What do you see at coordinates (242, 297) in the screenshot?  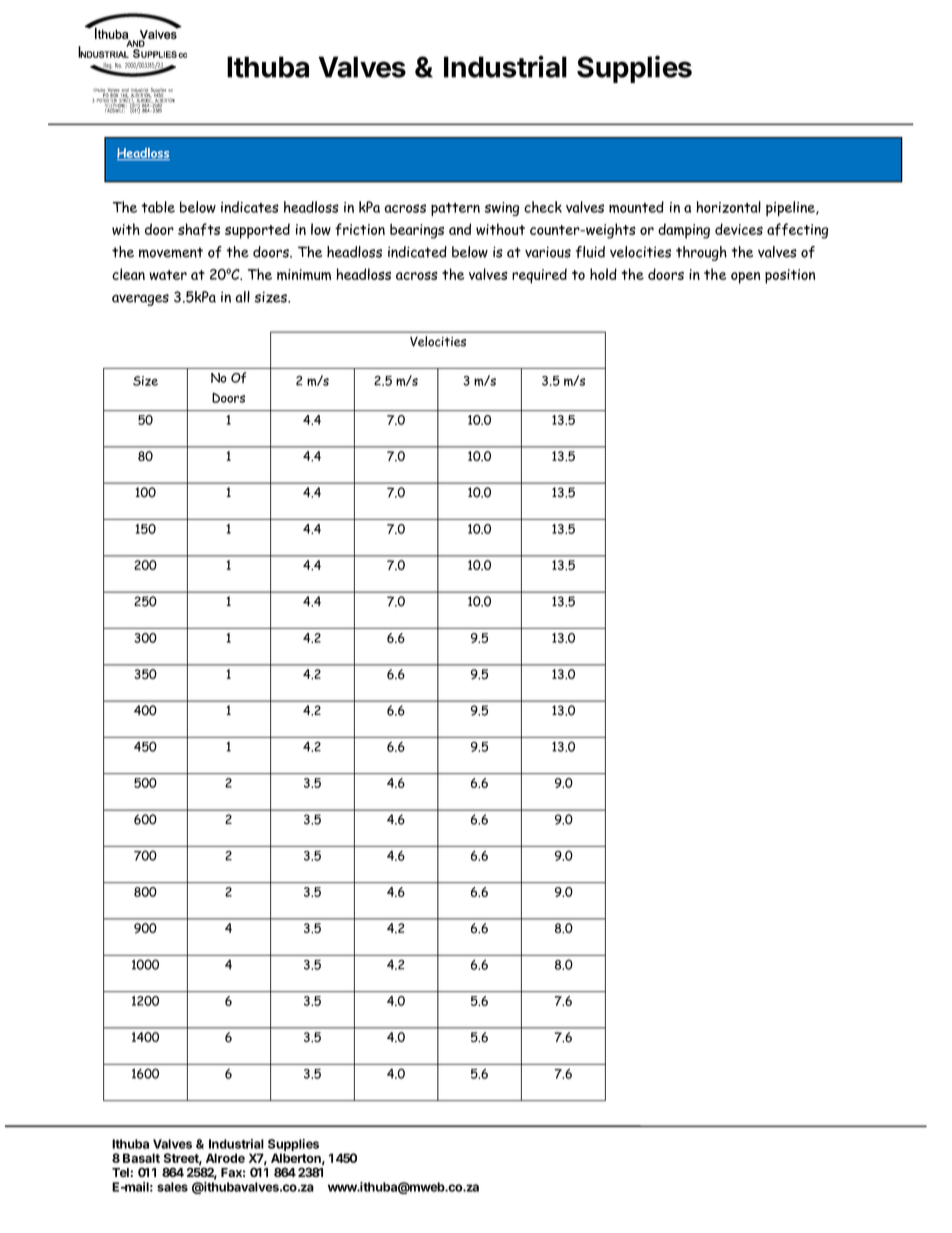 I see `all` at bounding box center [242, 297].
